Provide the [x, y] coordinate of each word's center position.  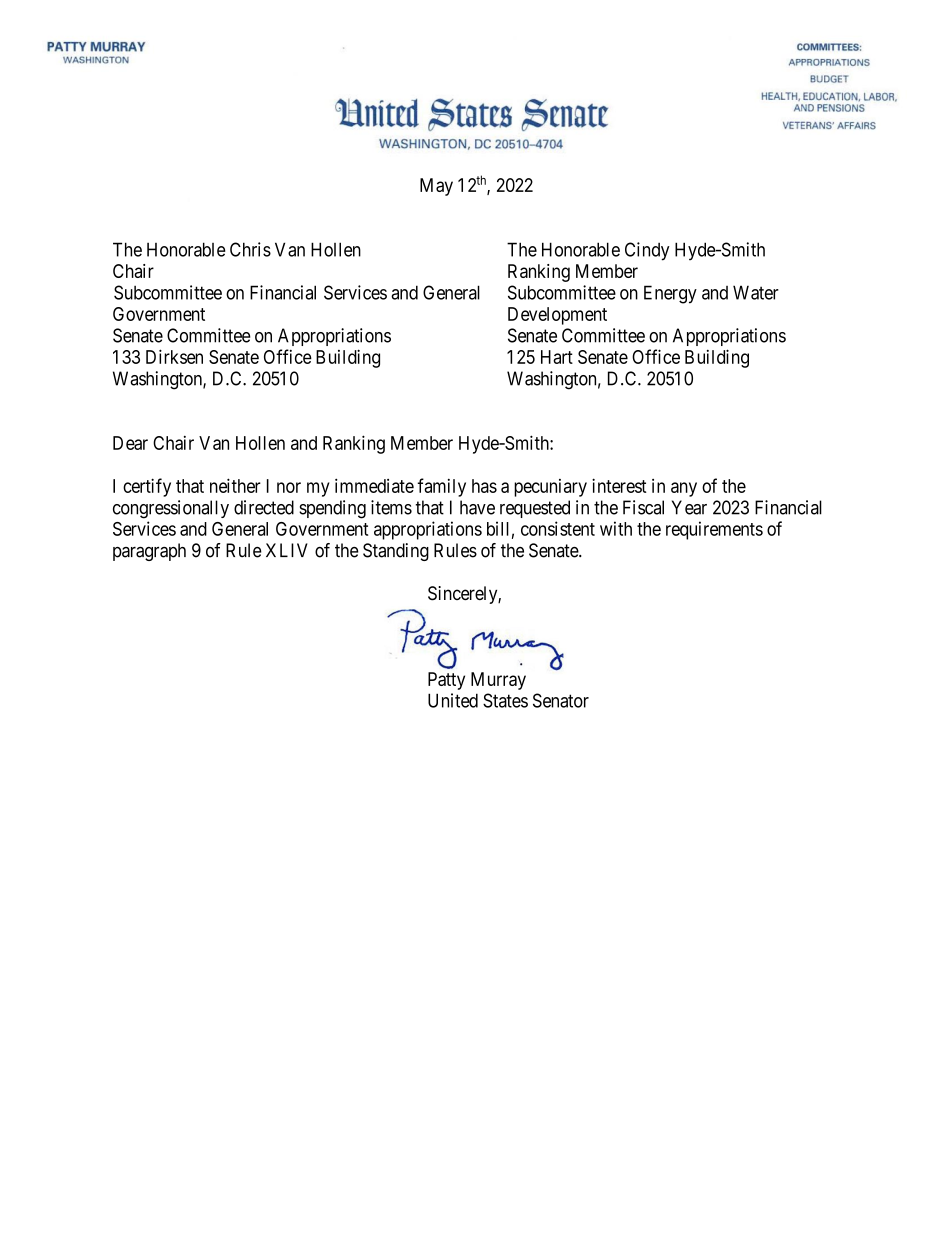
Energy [670, 294]
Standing [396, 552]
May [436, 187]
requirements [714, 530]
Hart [557, 357]
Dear [130, 443]
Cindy [647, 251]
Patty [446, 681]
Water [756, 292]
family [441, 487]
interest [619, 485]
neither [235, 485]
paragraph [149, 552]
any [684, 489]
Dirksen [174, 356]
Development [557, 316]
